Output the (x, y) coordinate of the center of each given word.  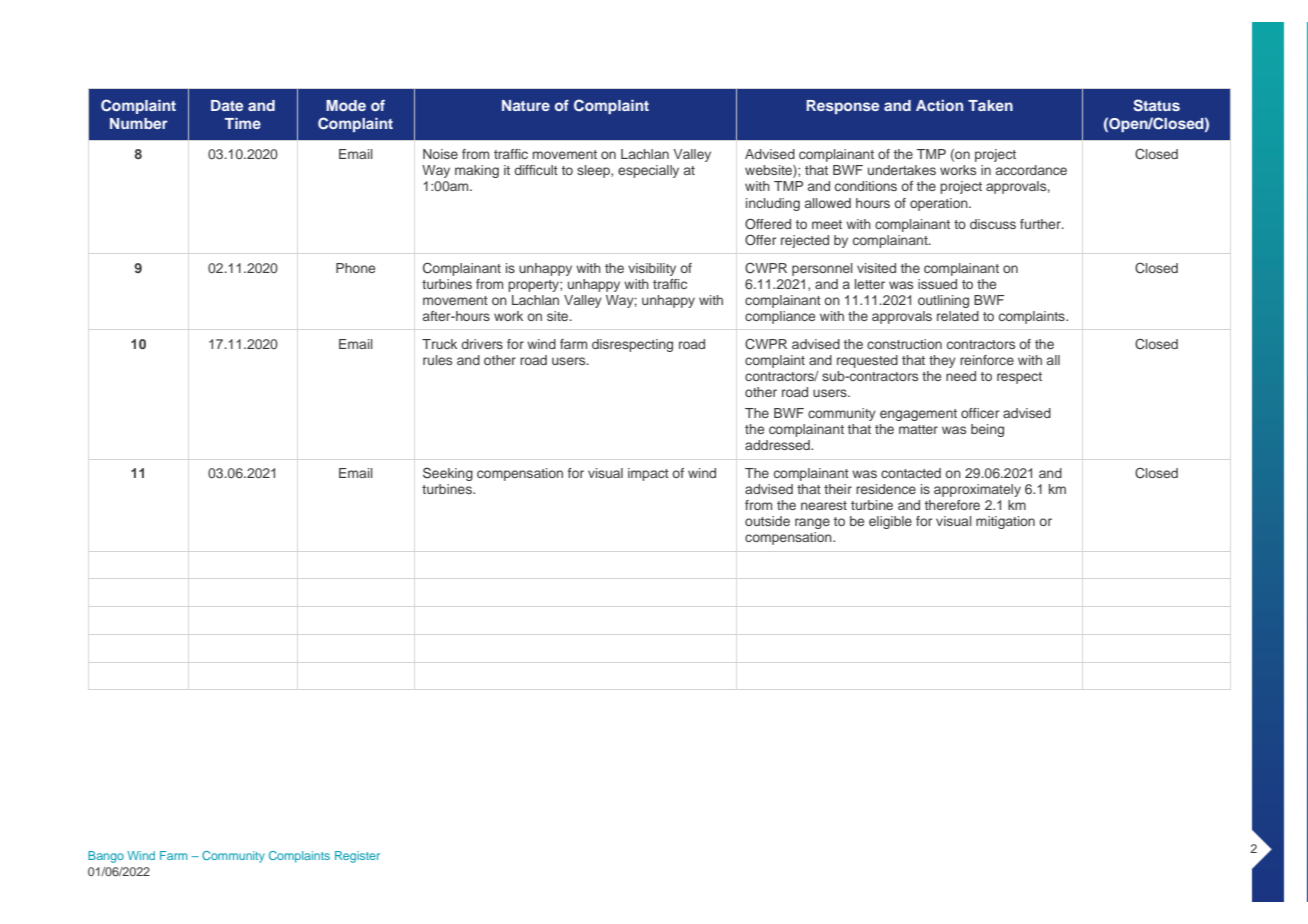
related (958, 316)
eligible (890, 522)
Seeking (448, 474)
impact (648, 474)
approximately (977, 490)
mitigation (1005, 522)
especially (648, 171)
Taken (990, 105)
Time (243, 123)
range (812, 523)
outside (767, 521)
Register (357, 857)
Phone (355, 268)
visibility (652, 269)
